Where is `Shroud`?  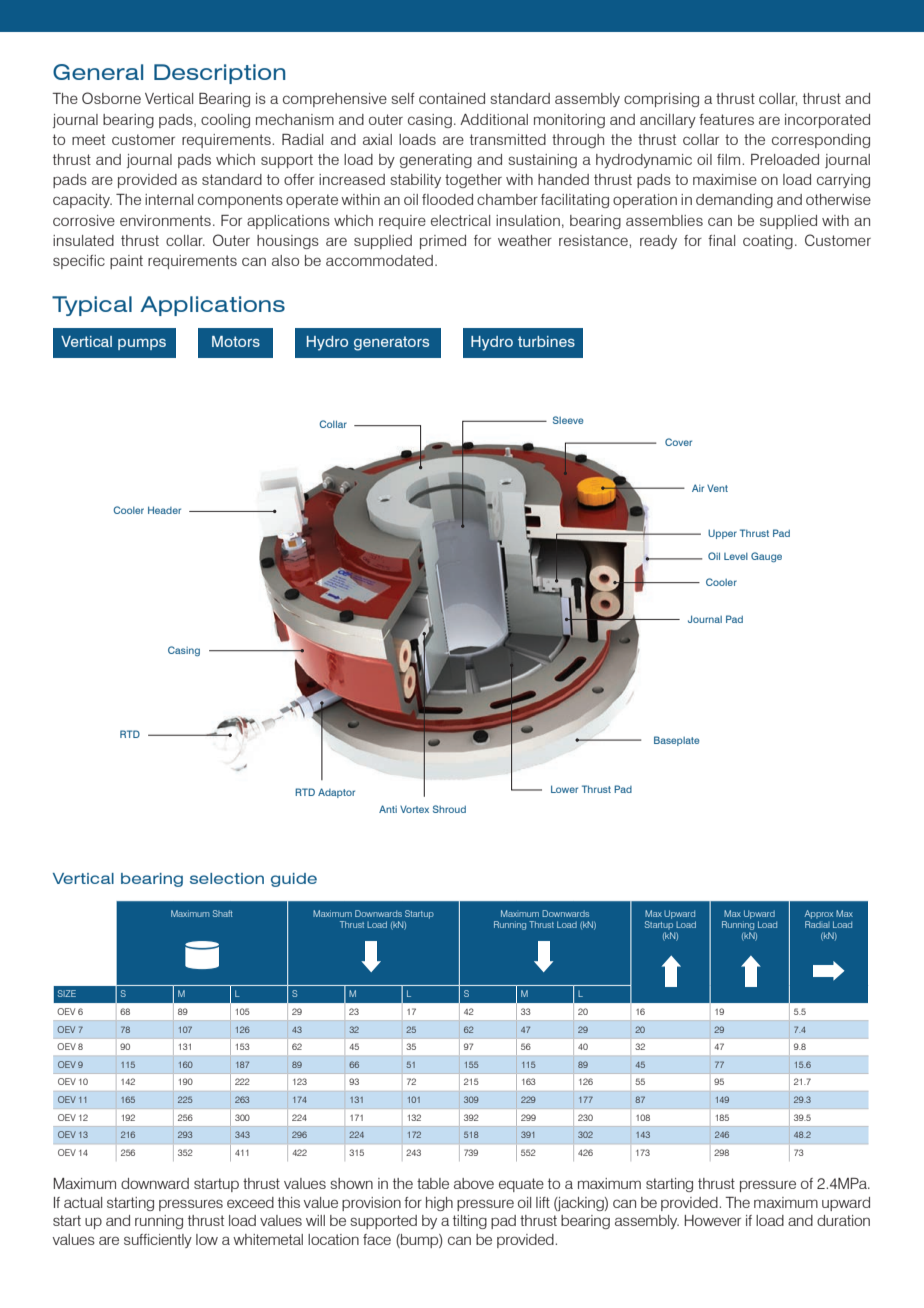 Shroud is located at coordinates (449, 809).
